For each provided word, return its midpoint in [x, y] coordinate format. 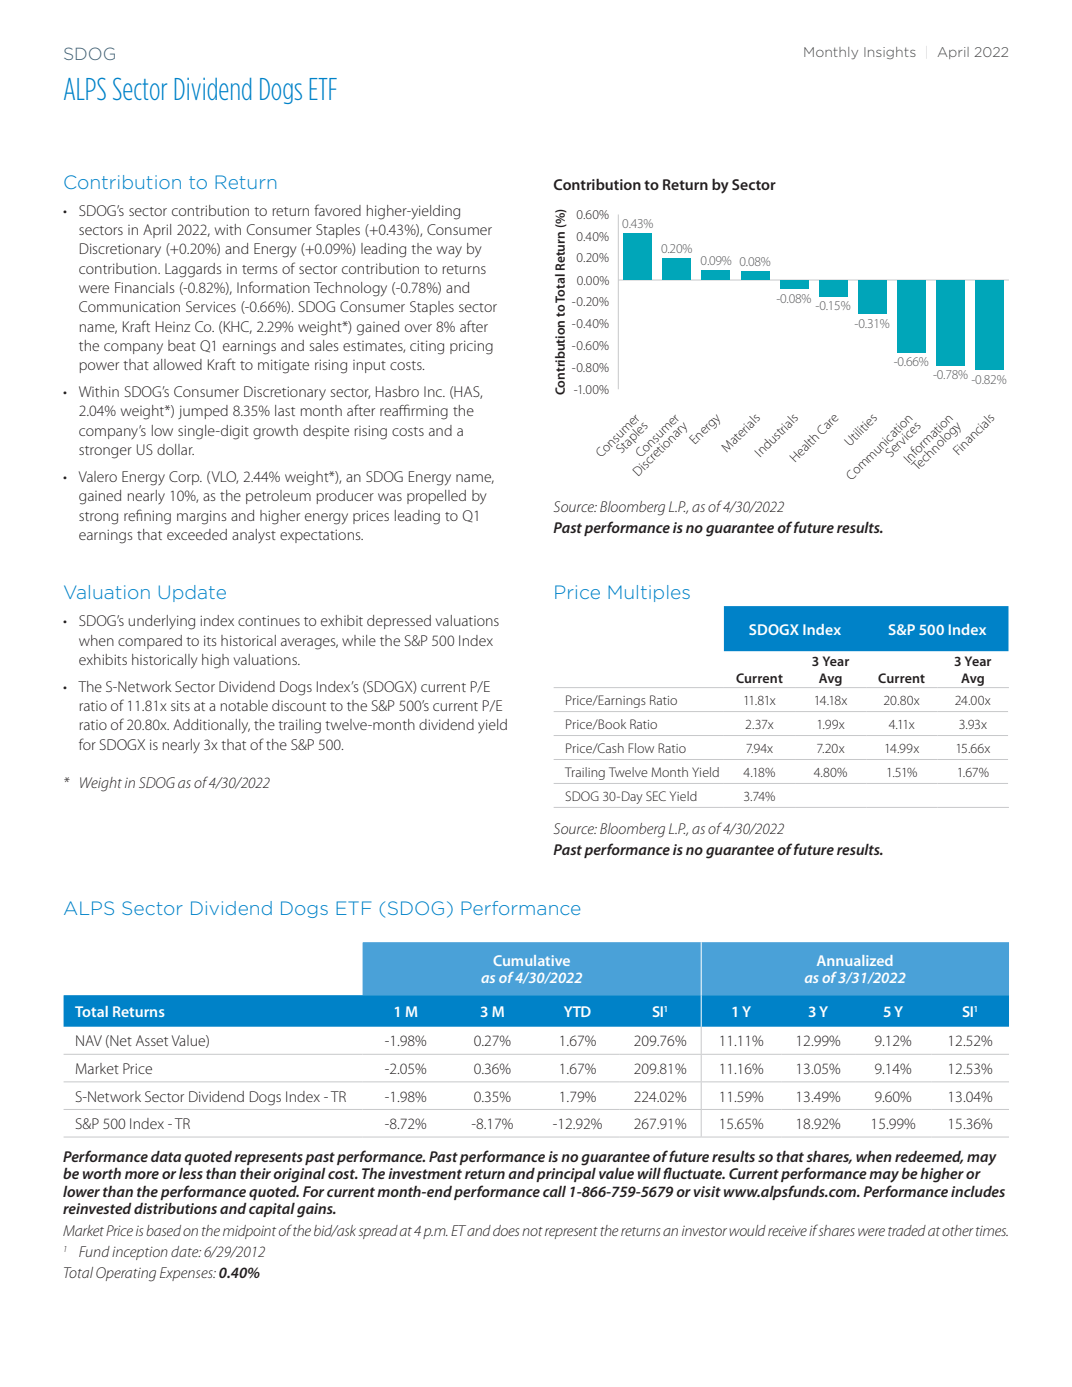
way [449, 251]
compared [150, 642]
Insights [890, 53]
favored [337, 210]
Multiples [649, 593]
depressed [399, 622]
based [163, 1230]
